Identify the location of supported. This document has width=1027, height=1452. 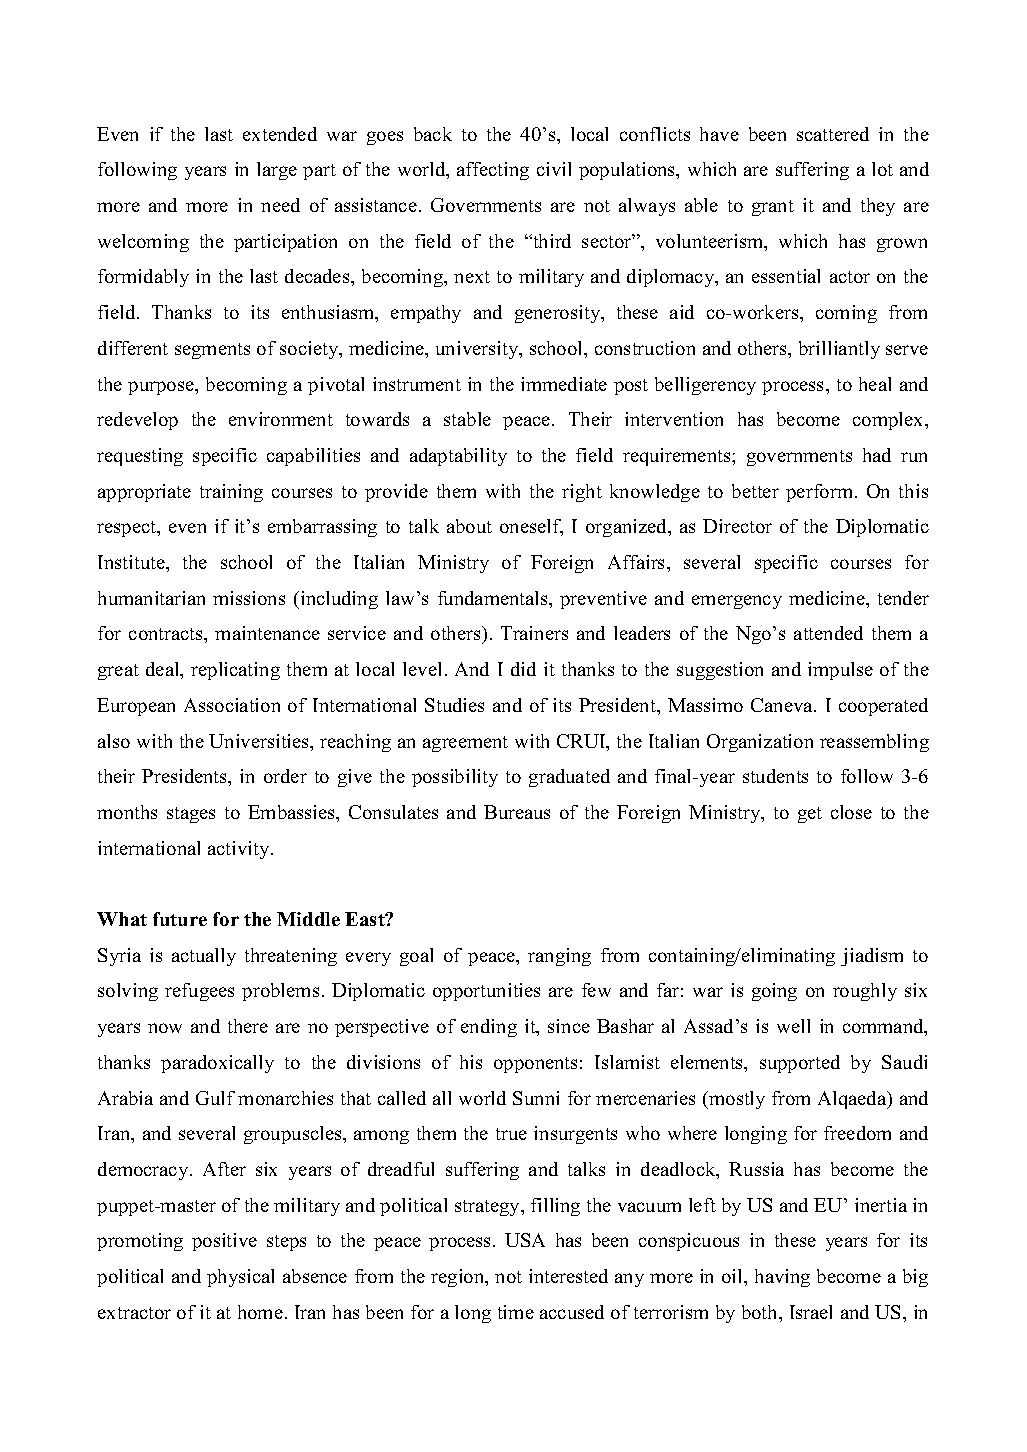
(800, 1064).
